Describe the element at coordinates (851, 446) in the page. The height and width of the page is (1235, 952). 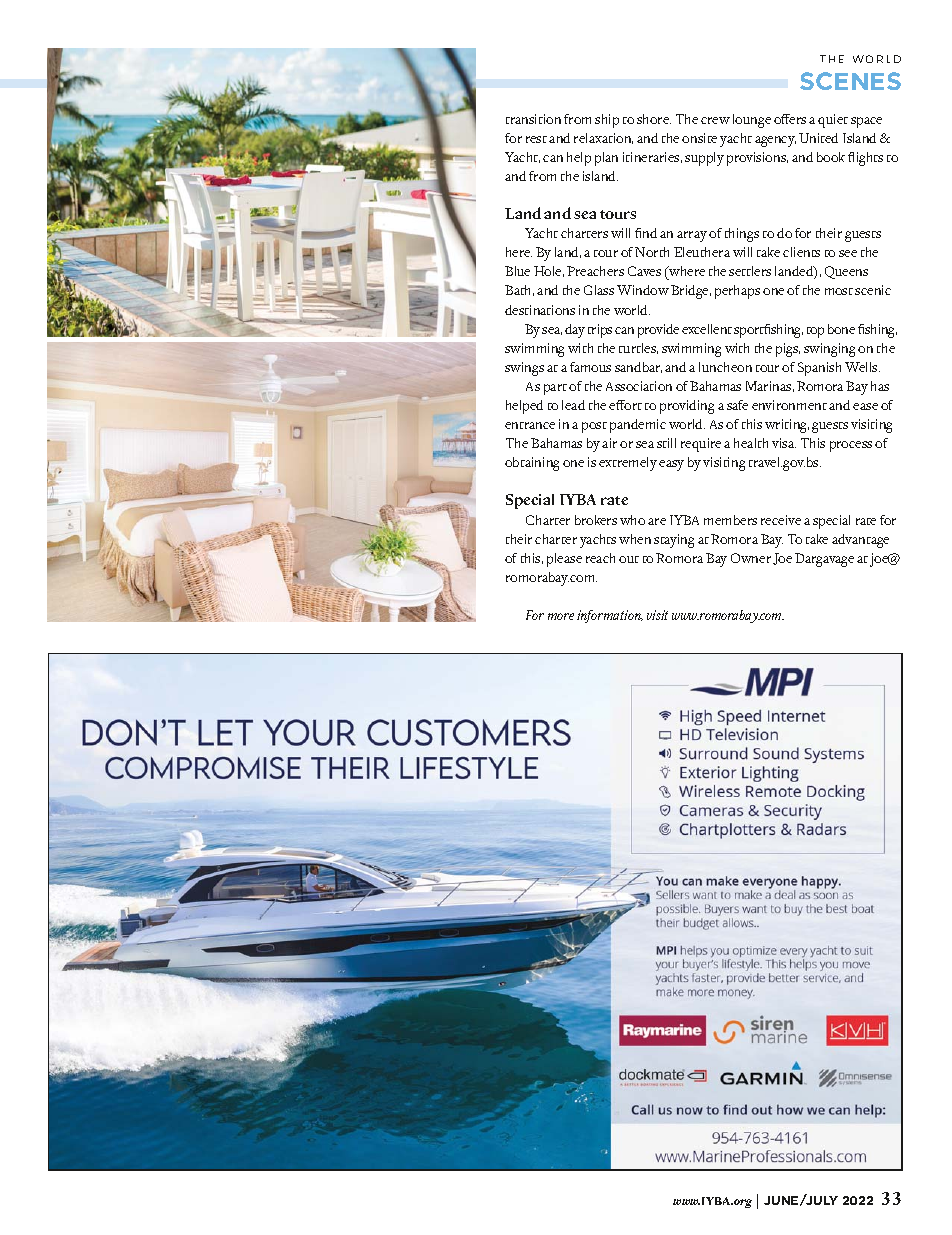
I see `process` at that location.
